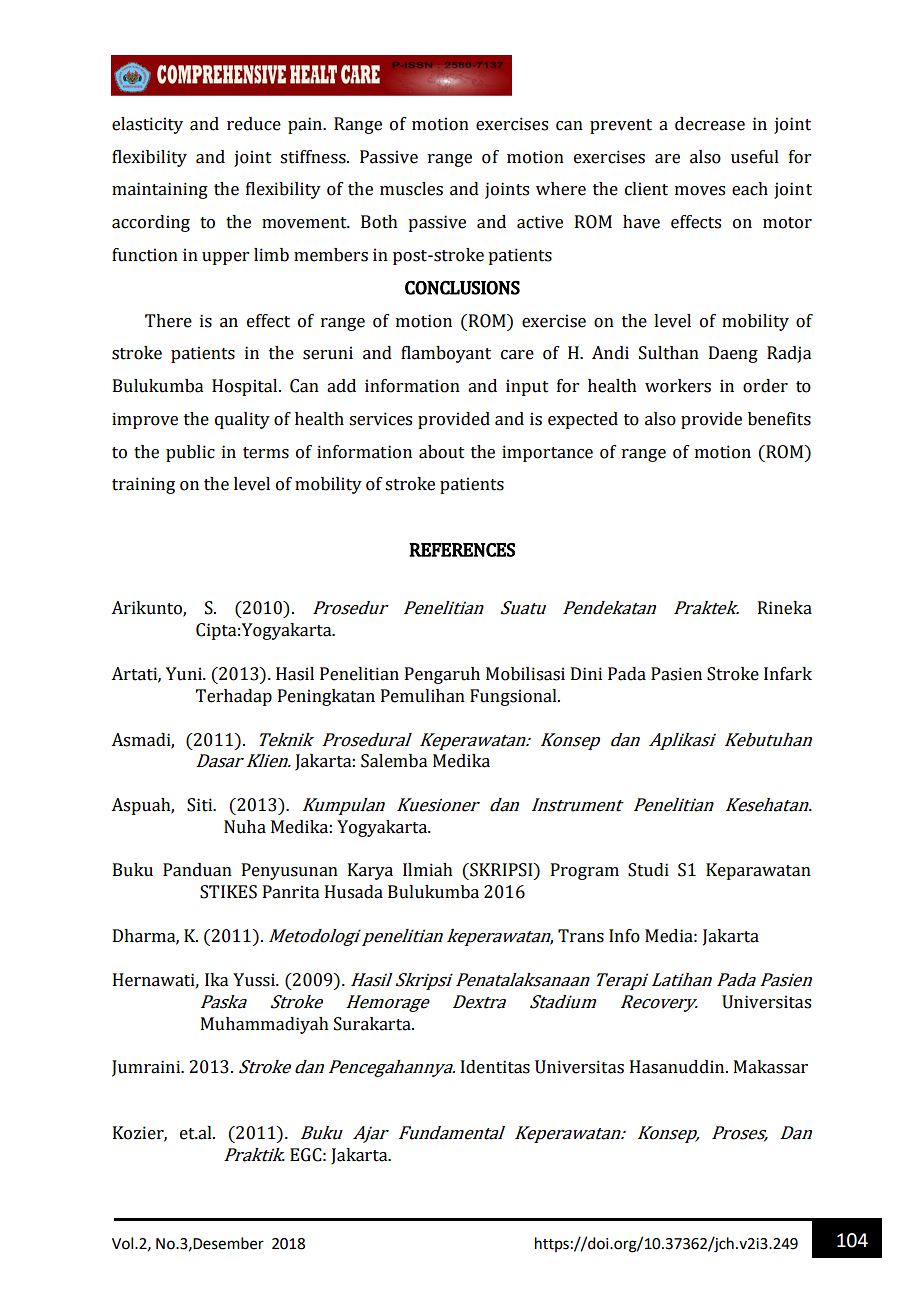  Describe the element at coordinates (710, 124) in the document. I see `decrease` at that location.
